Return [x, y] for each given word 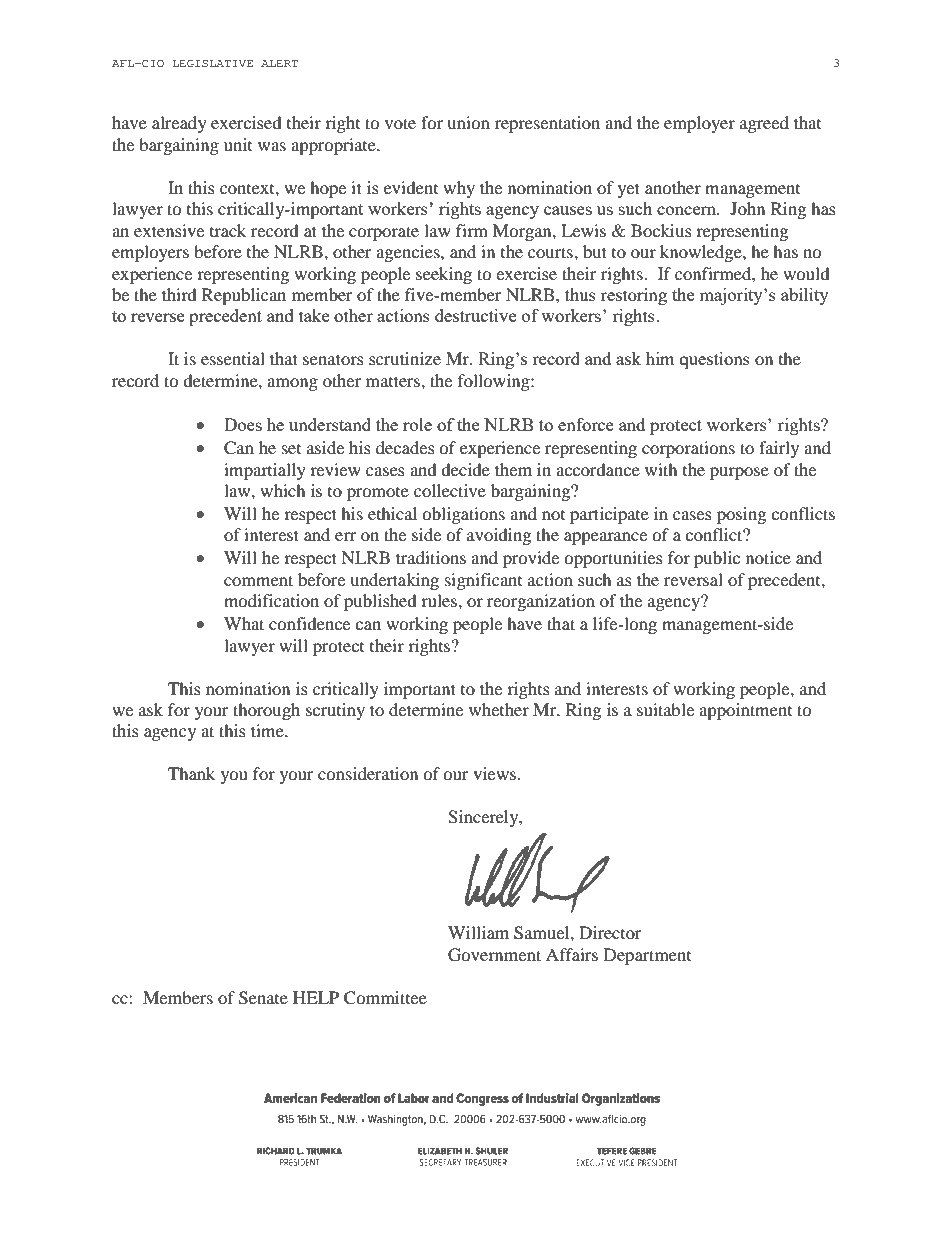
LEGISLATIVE [212, 63]
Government [494, 955]
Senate [263, 998]
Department [647, 956]
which [283, 490]
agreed [764, 124]
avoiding [499, 536]
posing [741, 515]
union [468, 122]
